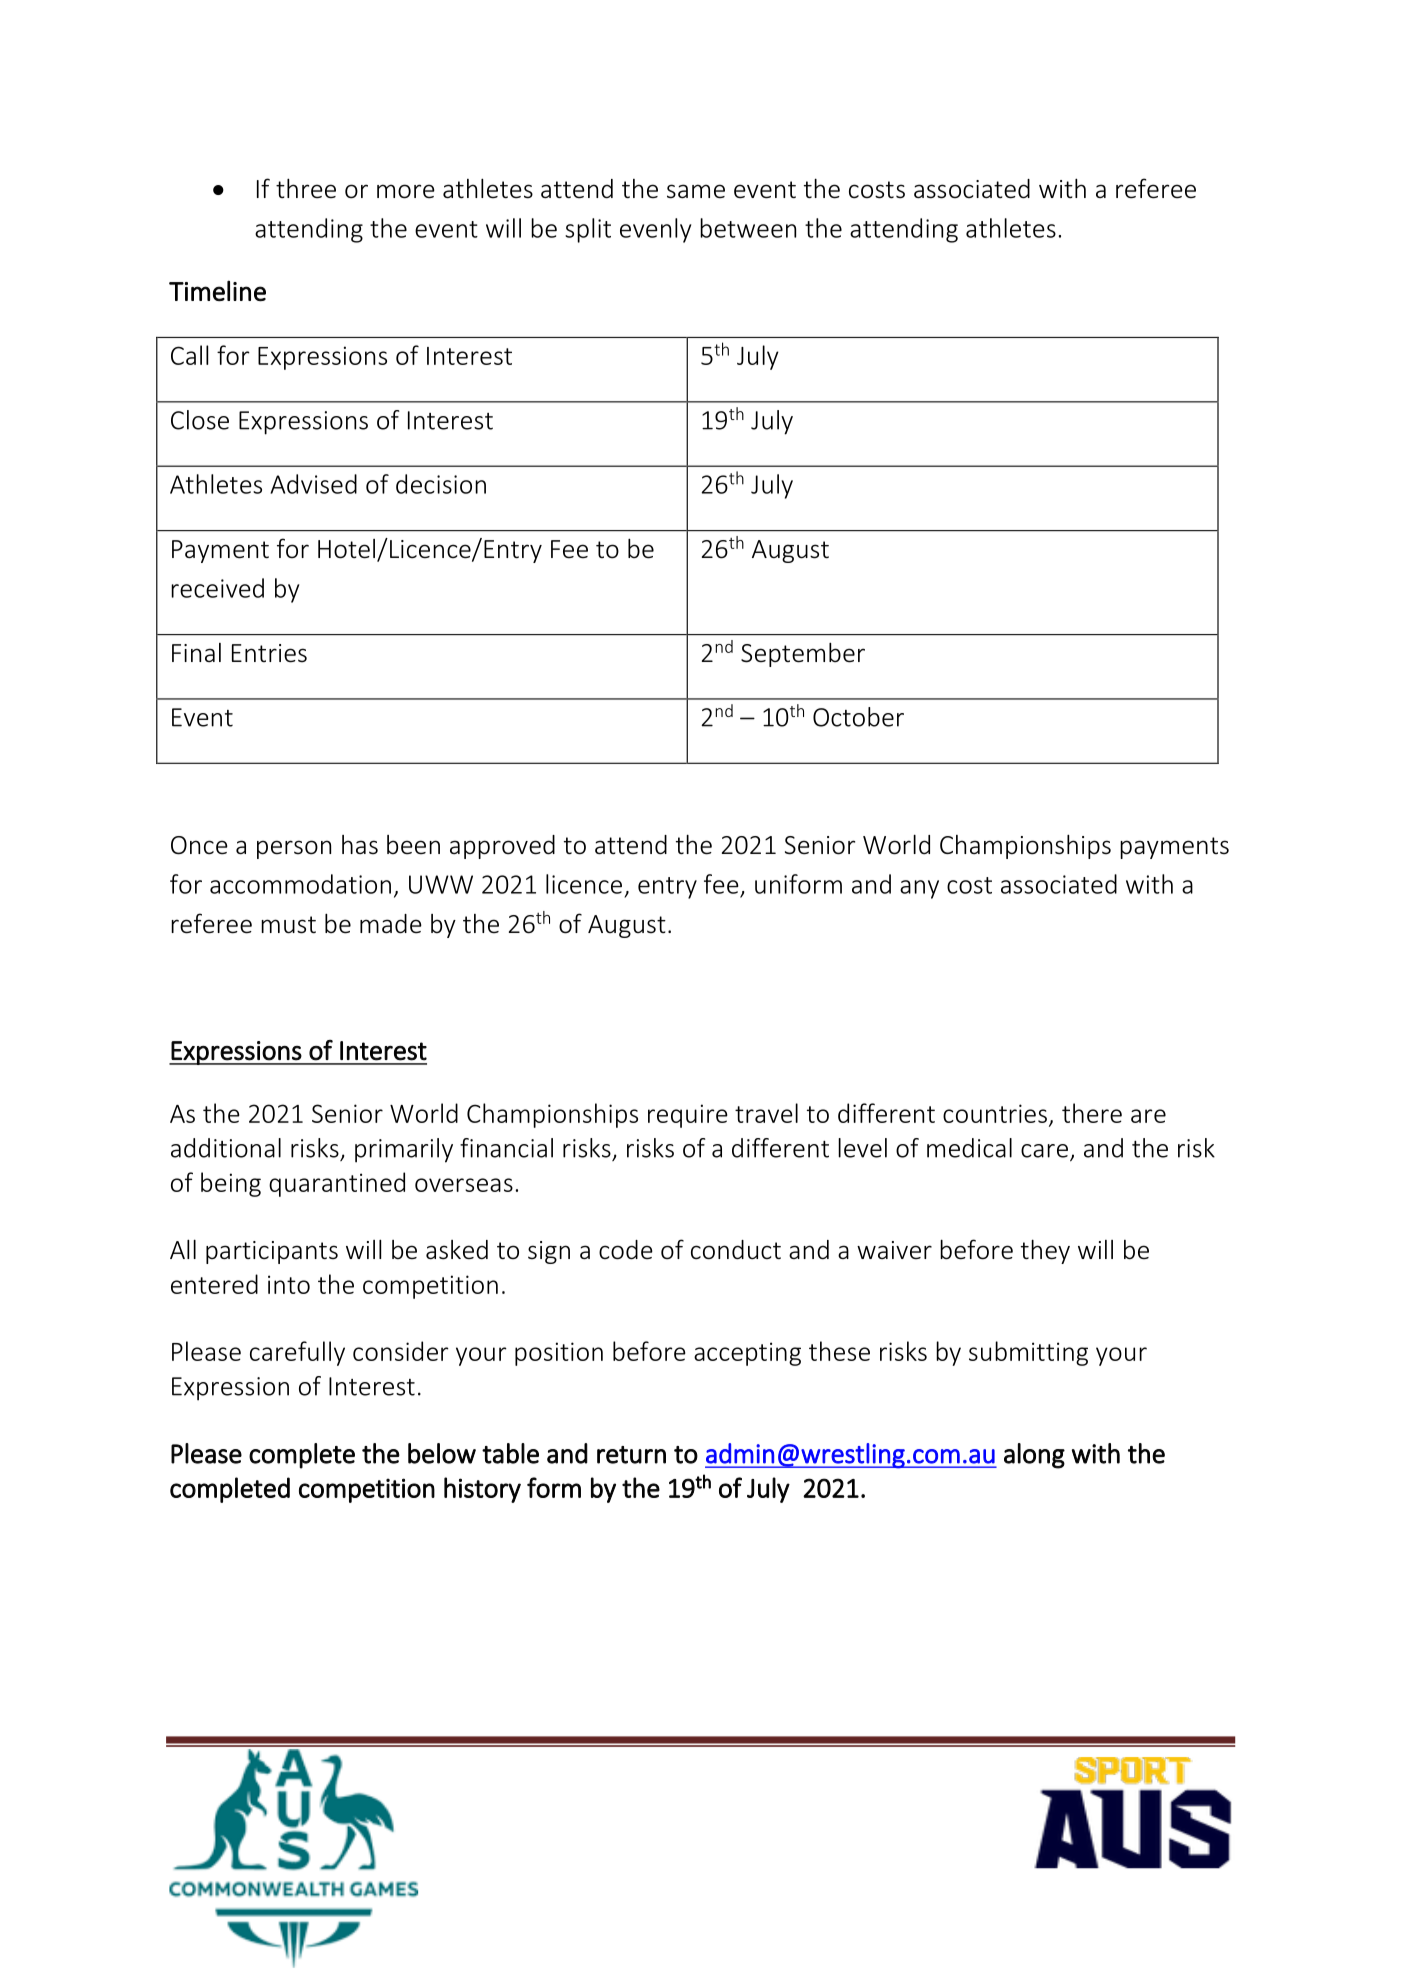 This screenshot has width=1401, height=1981. Describe the element at coordinates (306, 188) in the screenshot. I see `three` at that location.
